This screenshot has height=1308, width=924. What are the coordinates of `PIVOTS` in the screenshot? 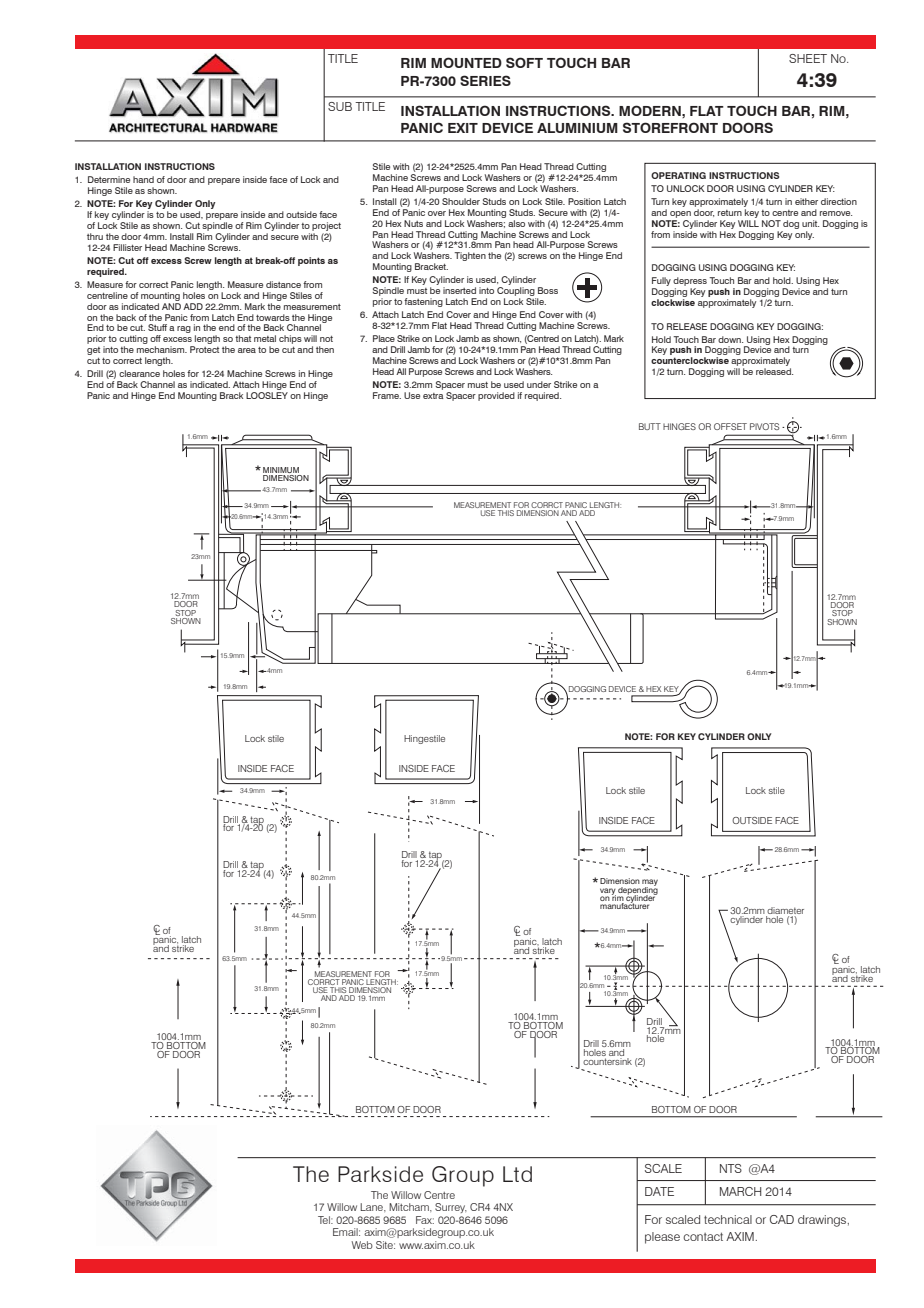 It's located at (764, 426).
